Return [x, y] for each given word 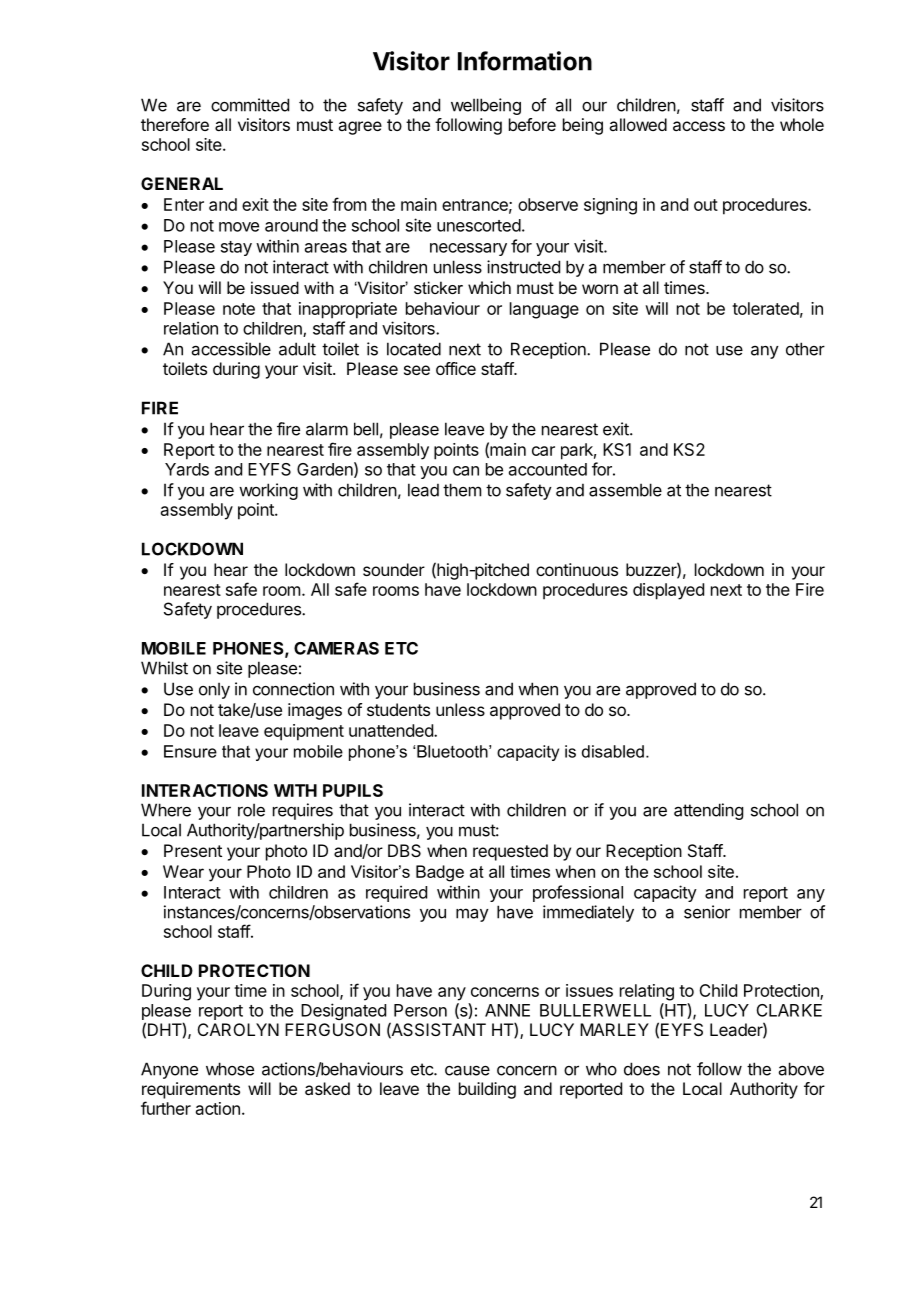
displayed [668, 591]
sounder [394, 569]
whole [802, 124]
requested [510, 852]
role [251, 810]
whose [230, 1069]
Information [525, 61]
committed [250, 105]
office [456, 368]
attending [708, 811]
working [268, 491]
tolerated [765, 308]
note [239, 309]
